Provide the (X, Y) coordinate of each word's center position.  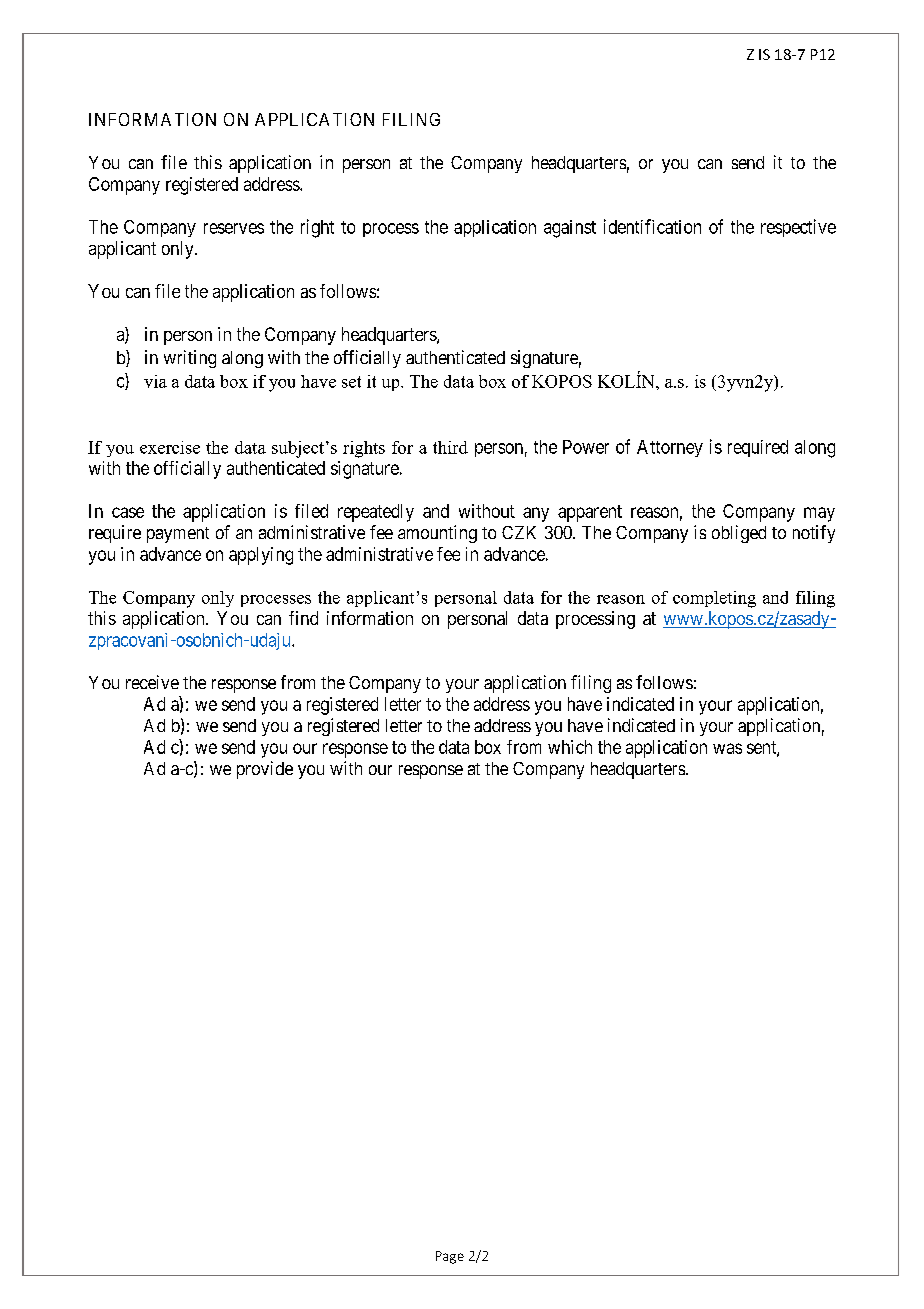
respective (798, 228)
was (727, 748)
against (570, 229)
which (570, 747)
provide (265, 770)
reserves (234, 228)
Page (450, 1257)
